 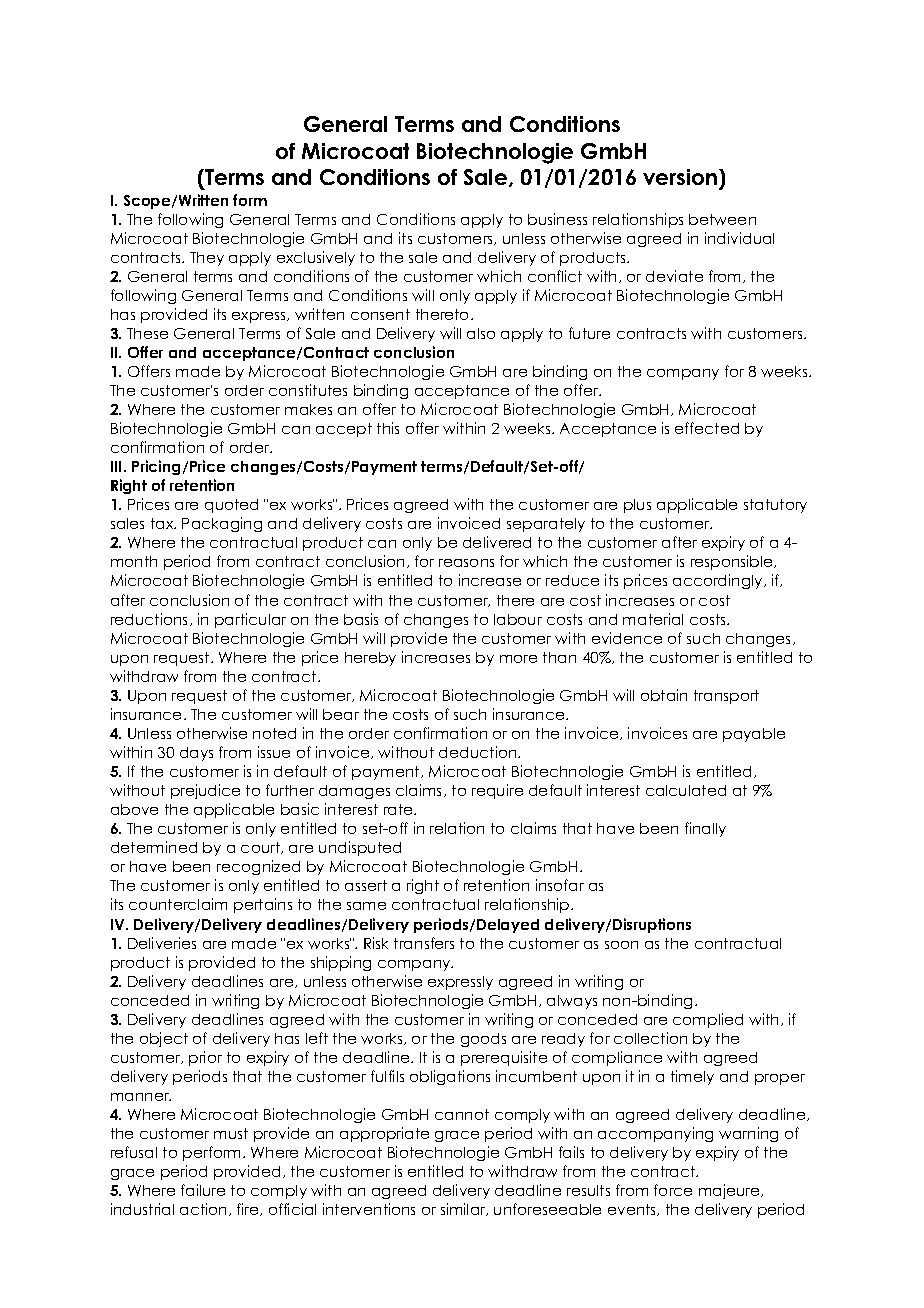 I want to click on Deliveries, so click(x=162, y=943).
